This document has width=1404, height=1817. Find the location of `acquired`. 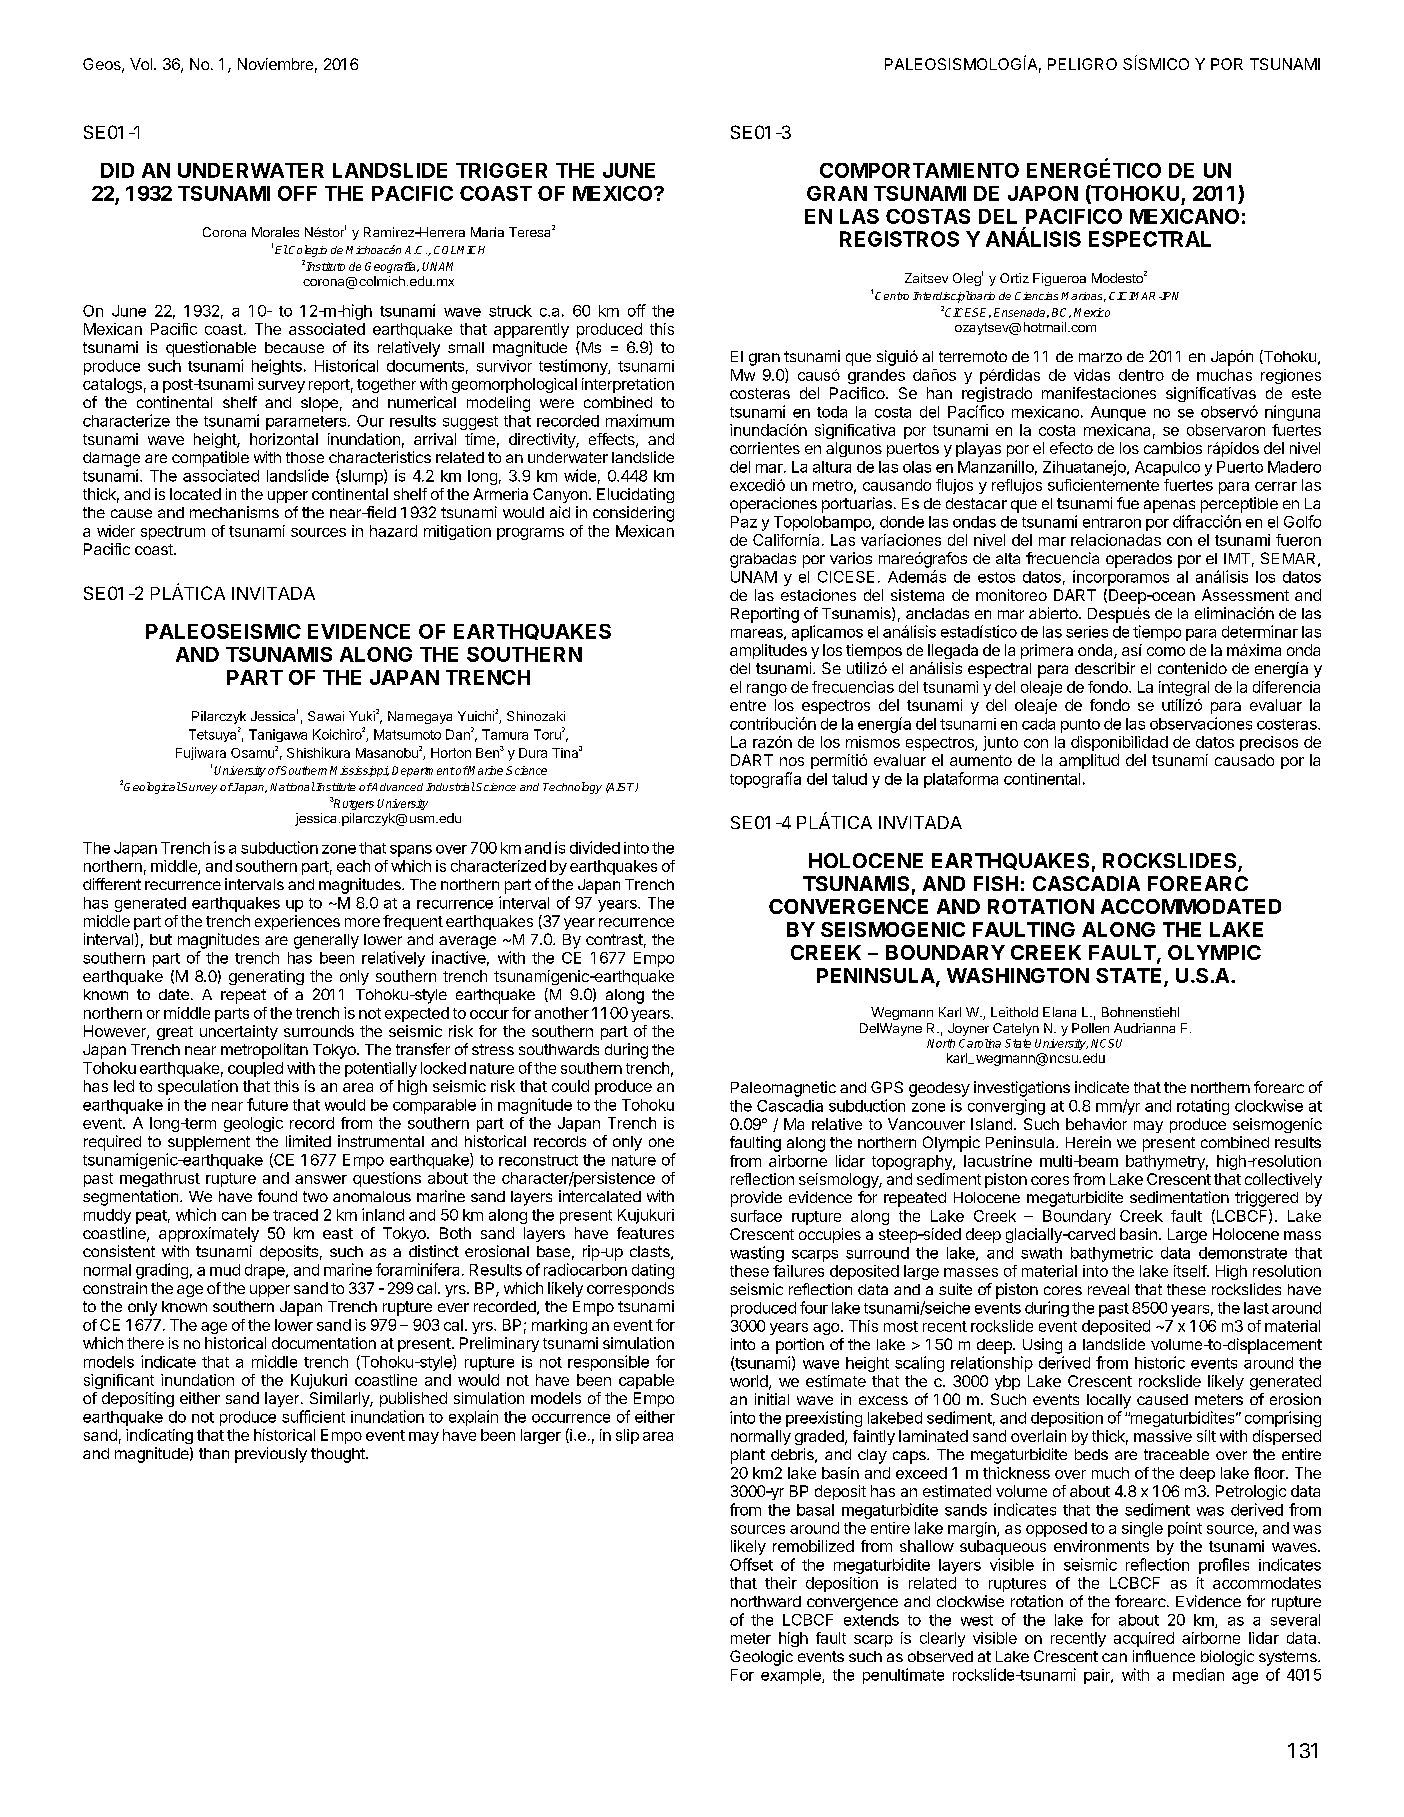

acquired is located at coordinates (1144, 1639).
